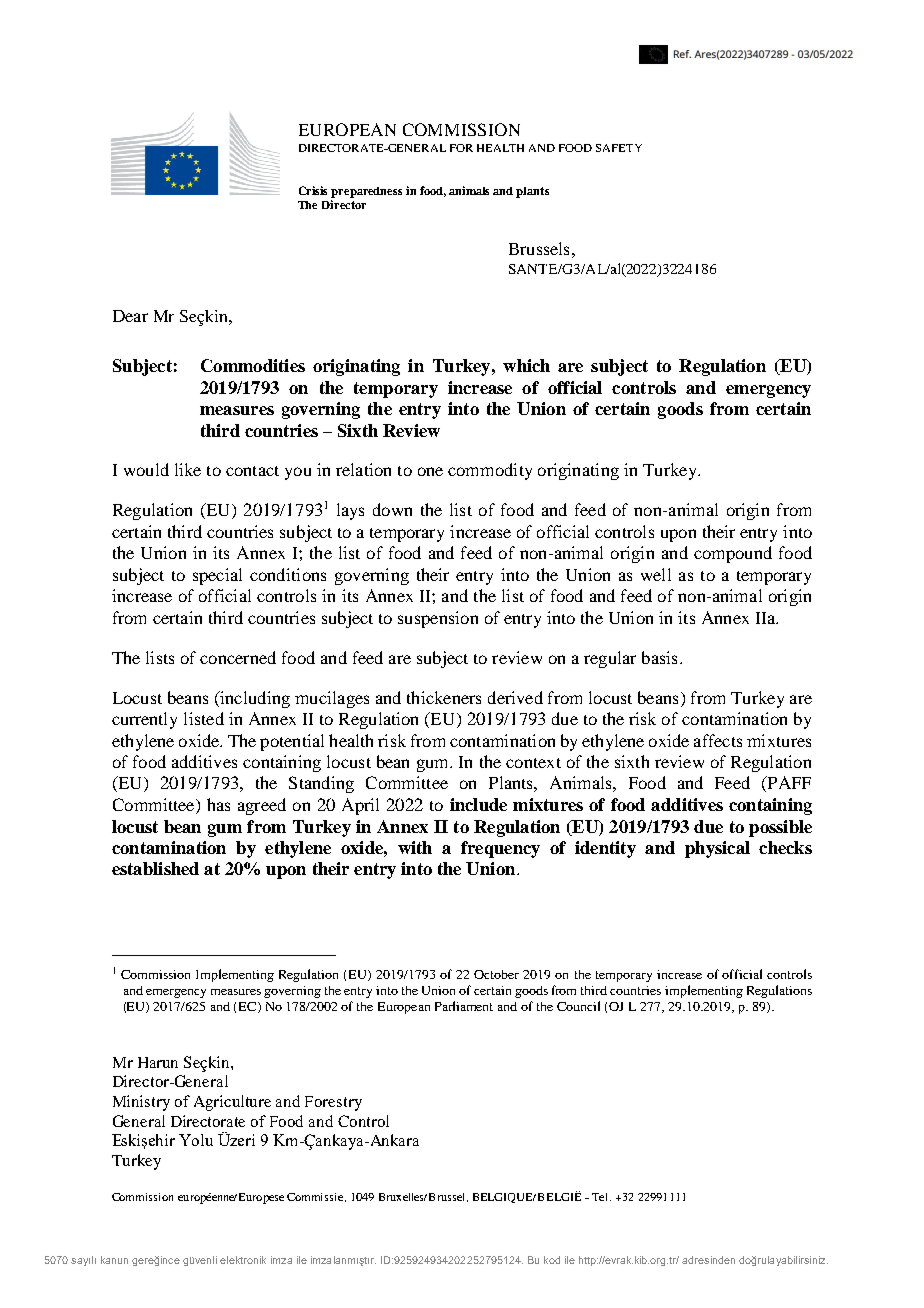 The width and height of the screenshot is (924, 1308). I want to click on Yolu, so click(196, 1140).
